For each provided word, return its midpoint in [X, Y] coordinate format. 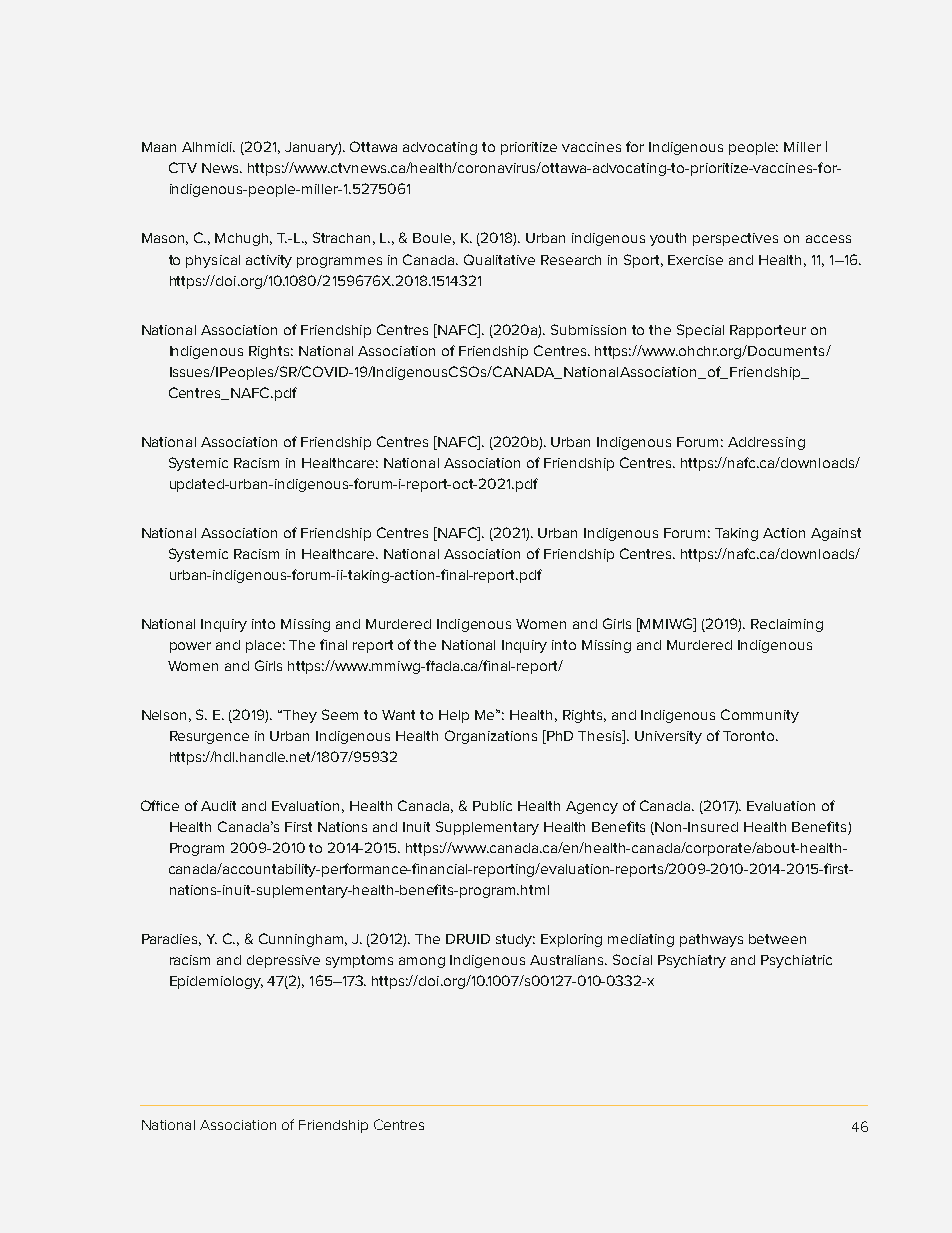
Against [836, 534]
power [190, 647]
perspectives [735, 239]
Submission [588, 329]
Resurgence [209, 737]
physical [213, 261]
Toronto [750, 736]
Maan [159, 147]
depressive [283, 961]
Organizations [491, 737]
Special [700, 331]
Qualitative [499, 259]
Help [454, 716]
